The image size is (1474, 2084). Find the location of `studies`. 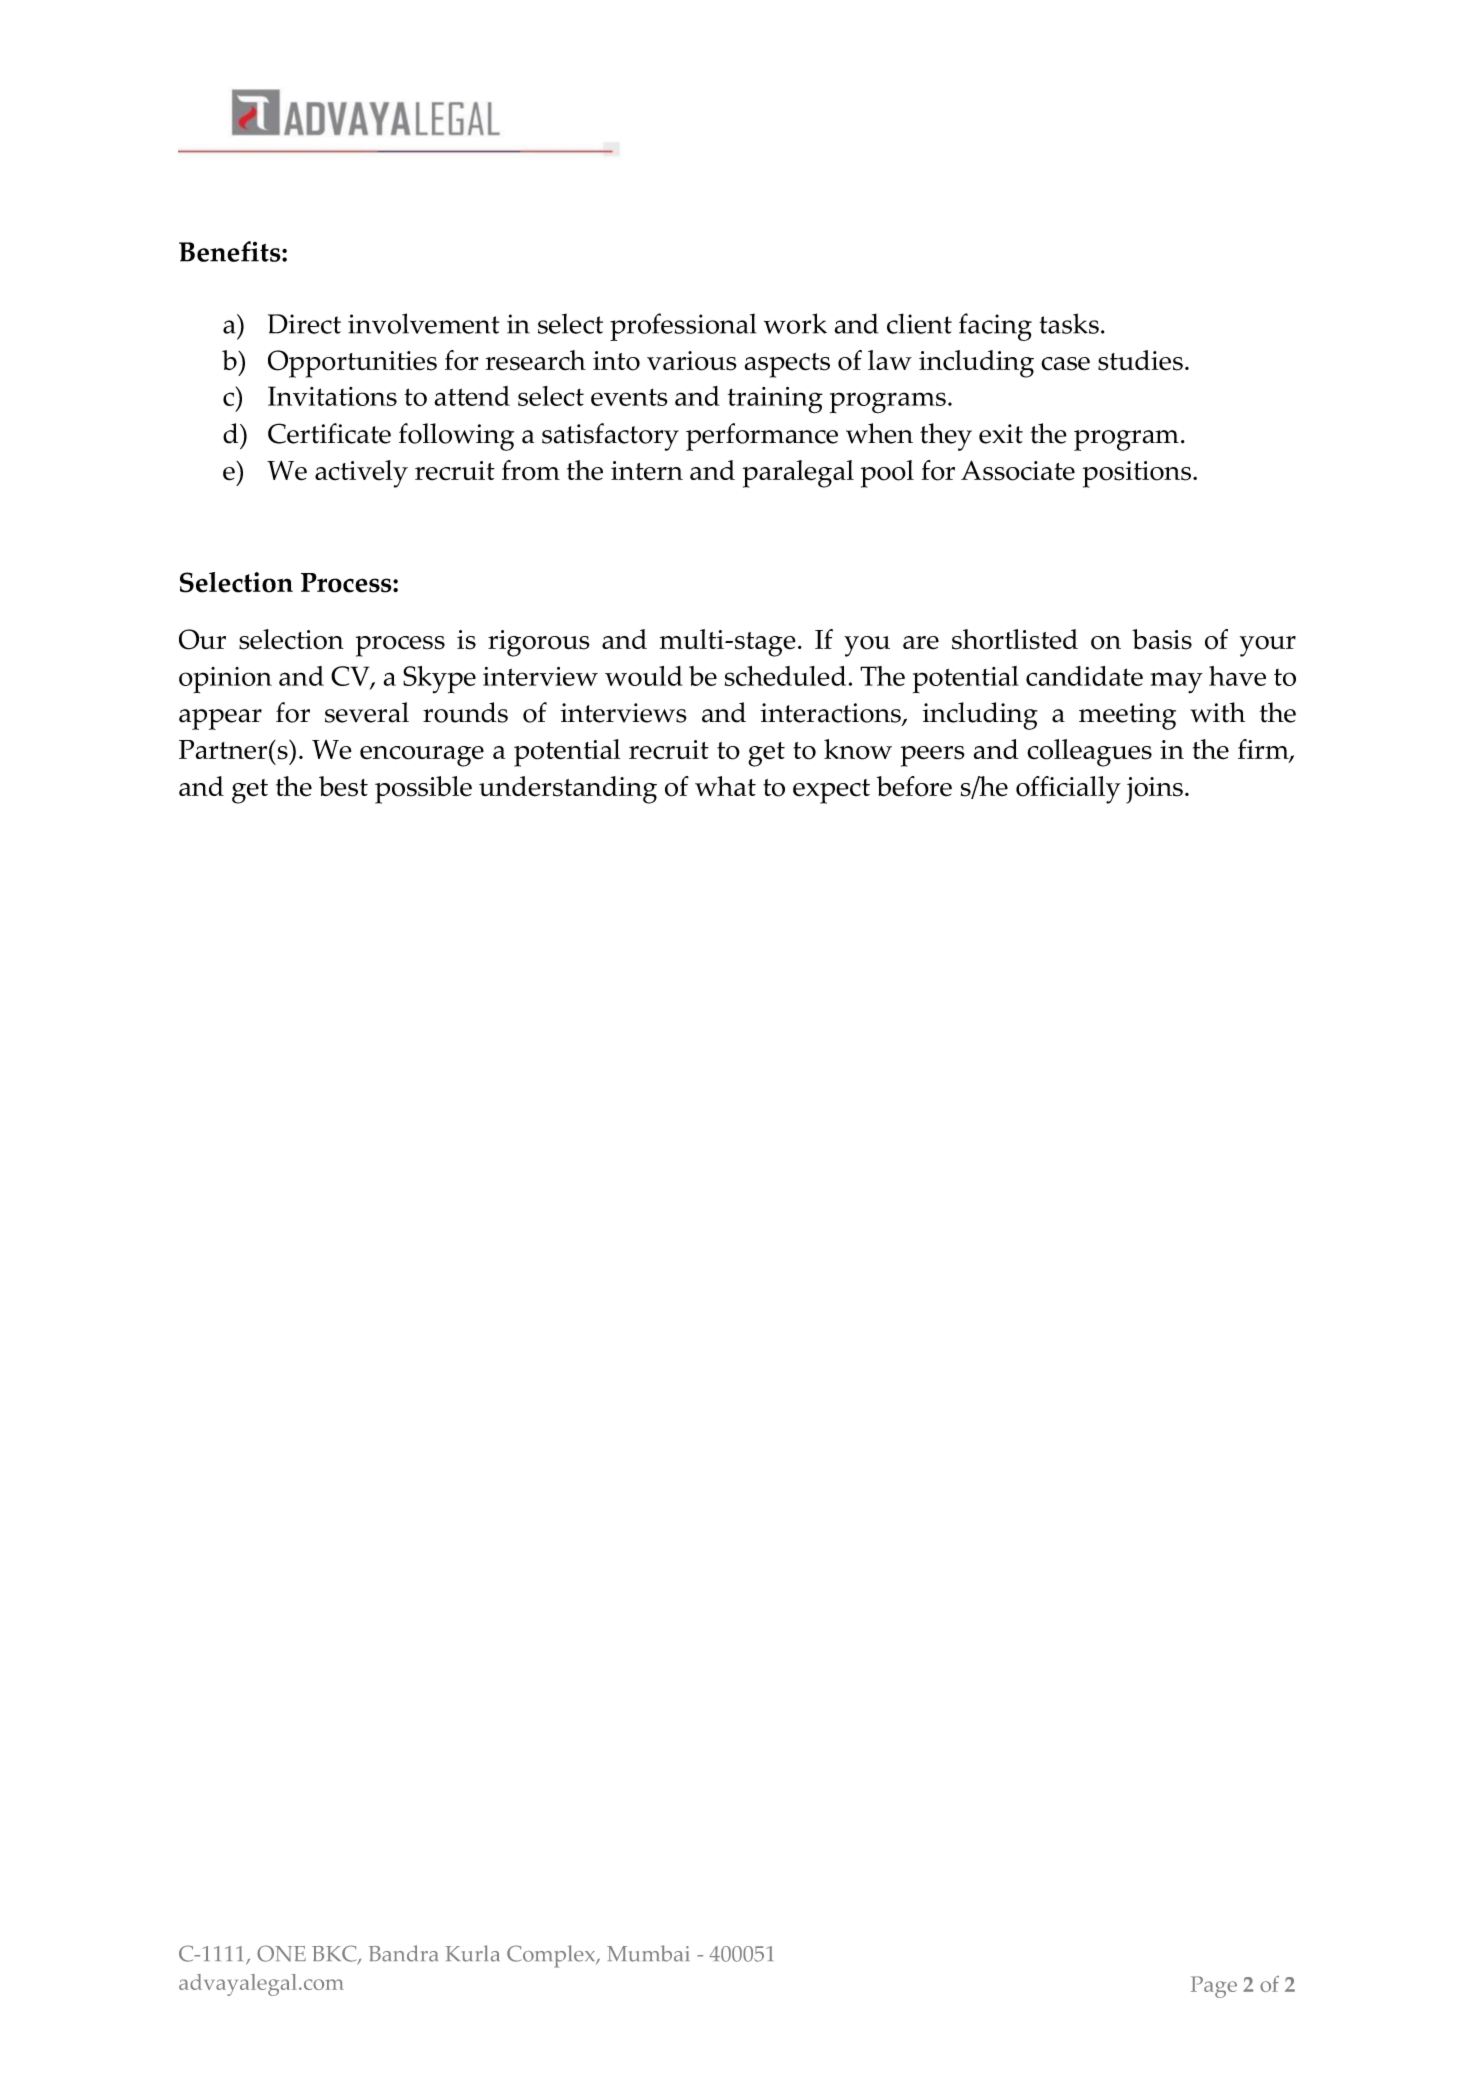

studies is located at coordinates (1140, 360).
